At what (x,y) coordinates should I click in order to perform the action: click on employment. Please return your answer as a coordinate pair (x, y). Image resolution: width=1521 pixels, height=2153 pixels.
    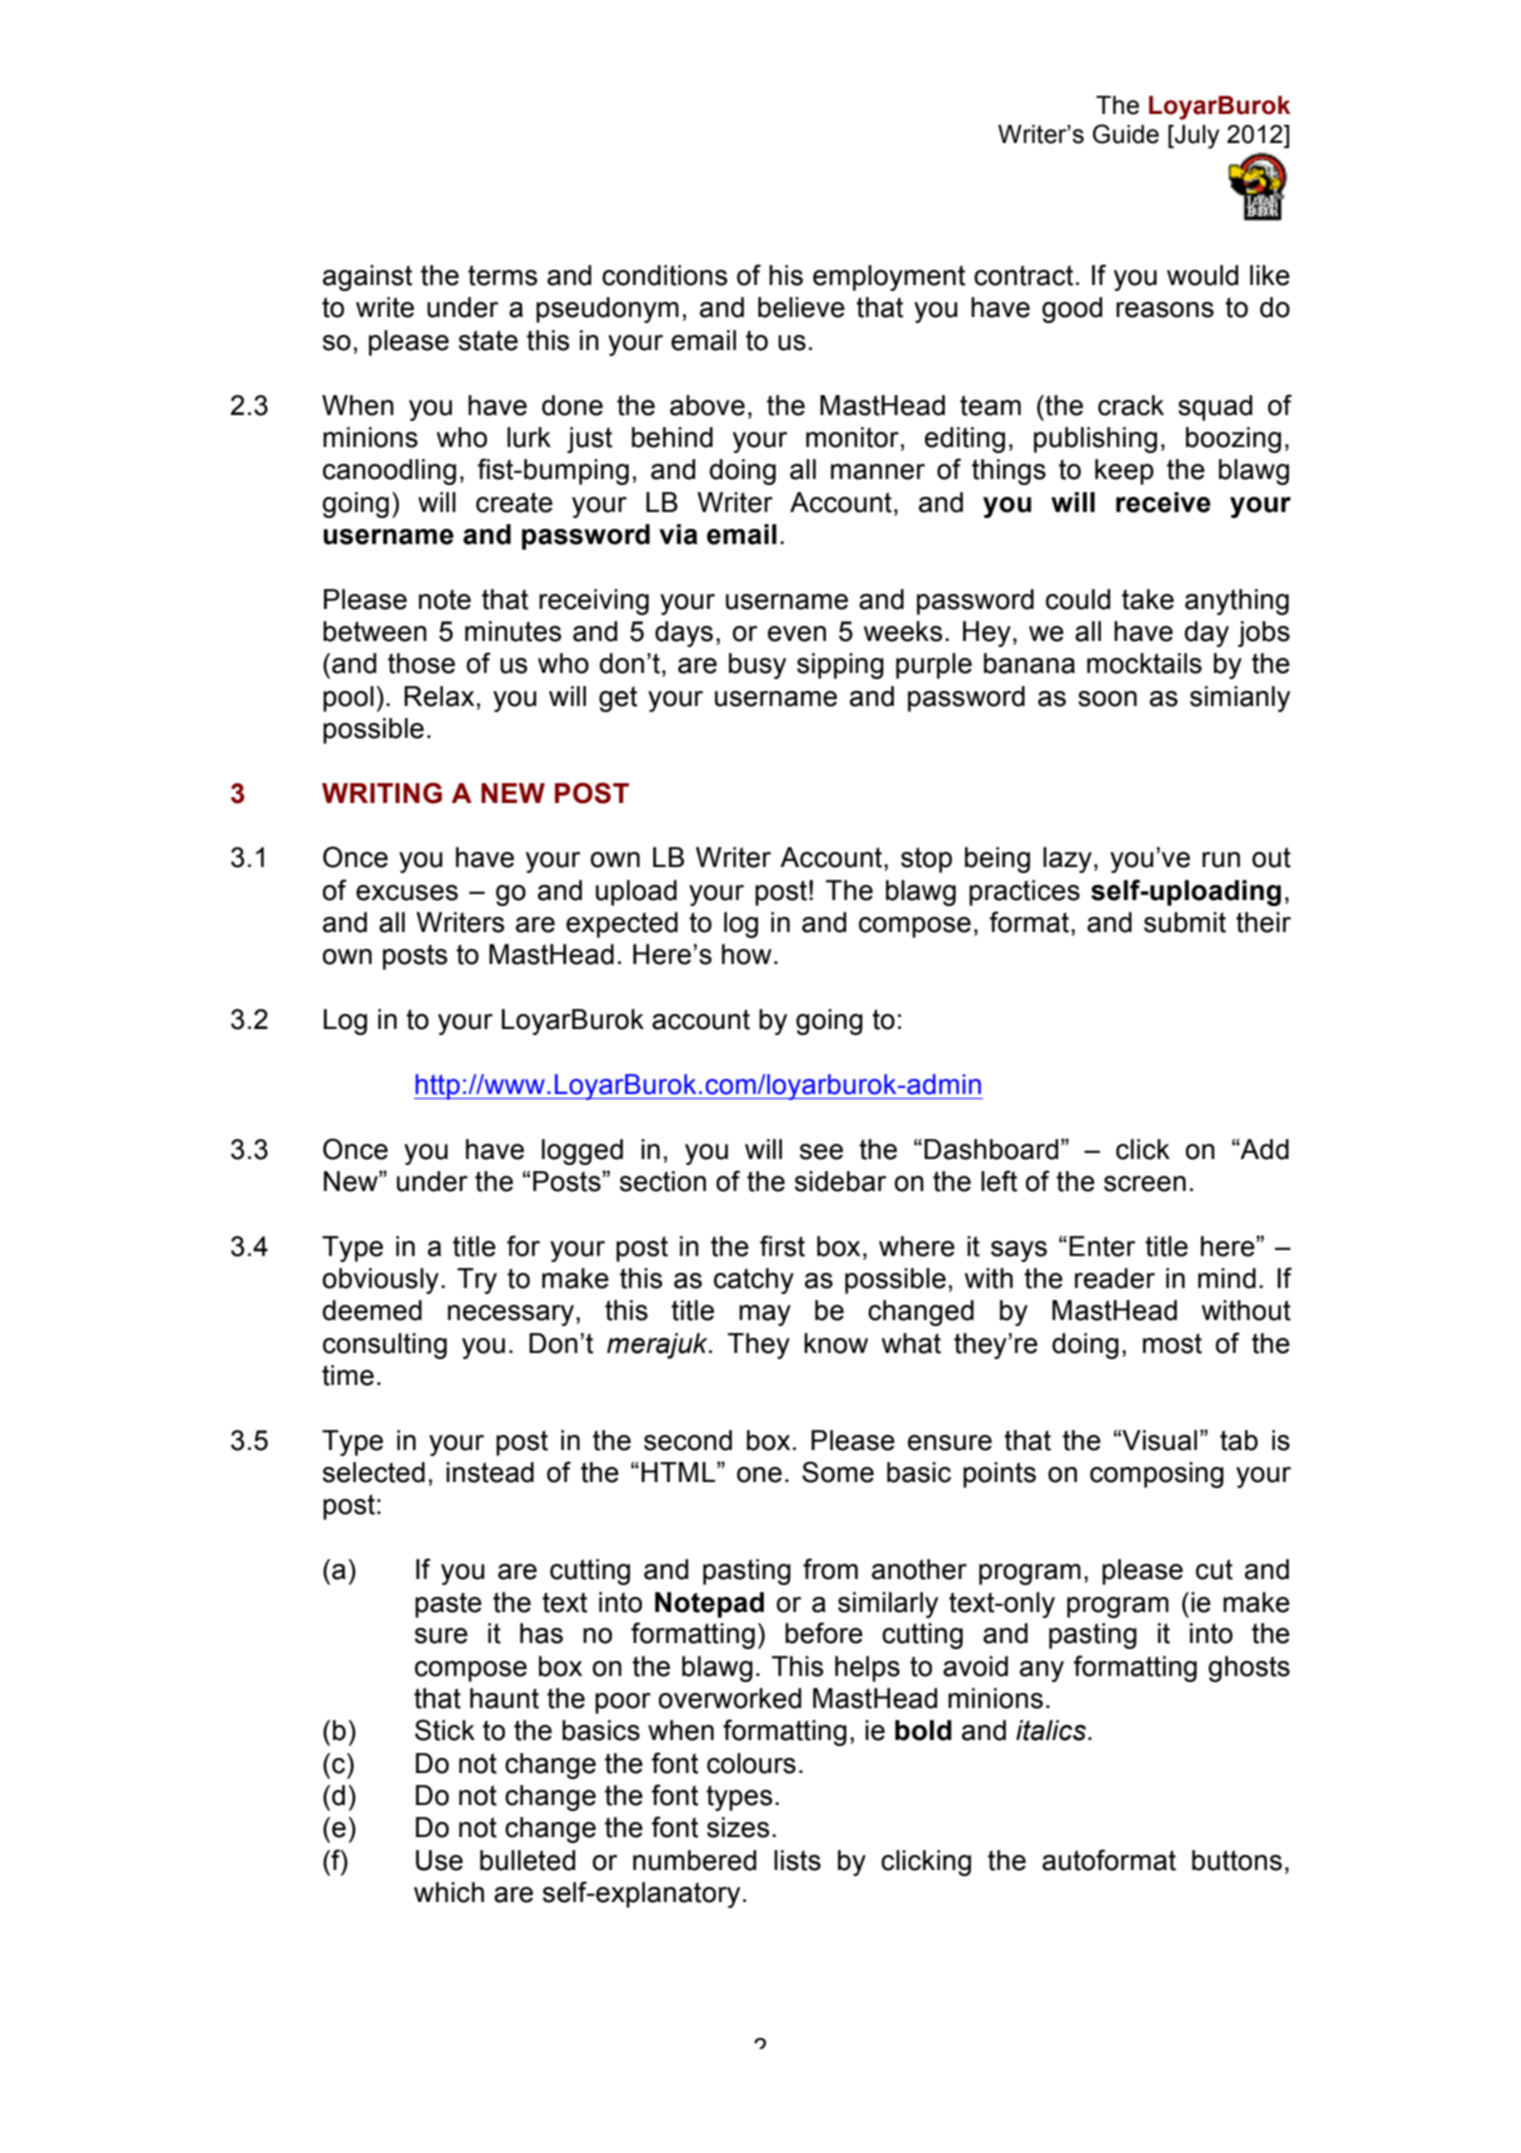
    Looking at the image, I should click on (889, 278).
